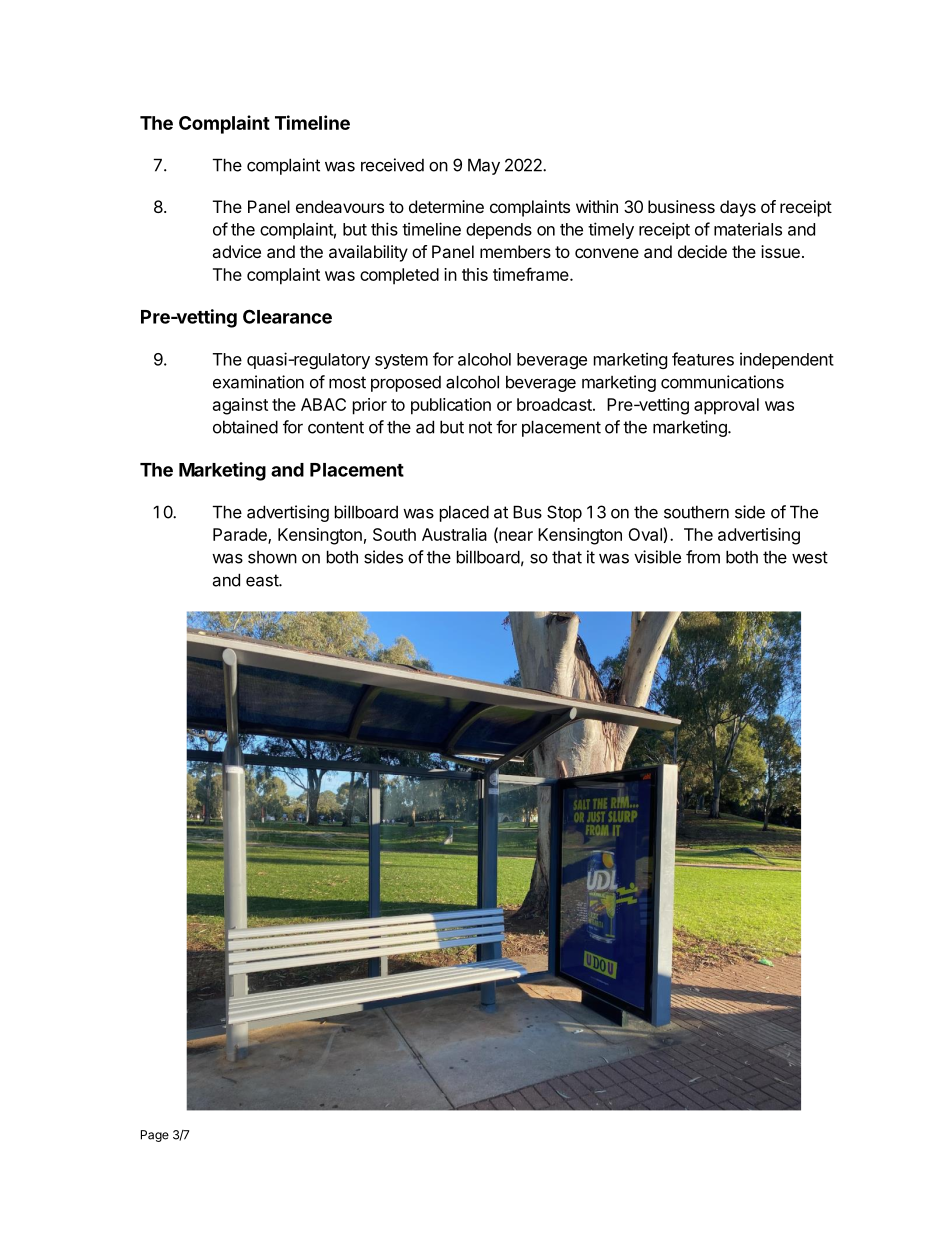  I want to click on advice, so click(236, 251).
